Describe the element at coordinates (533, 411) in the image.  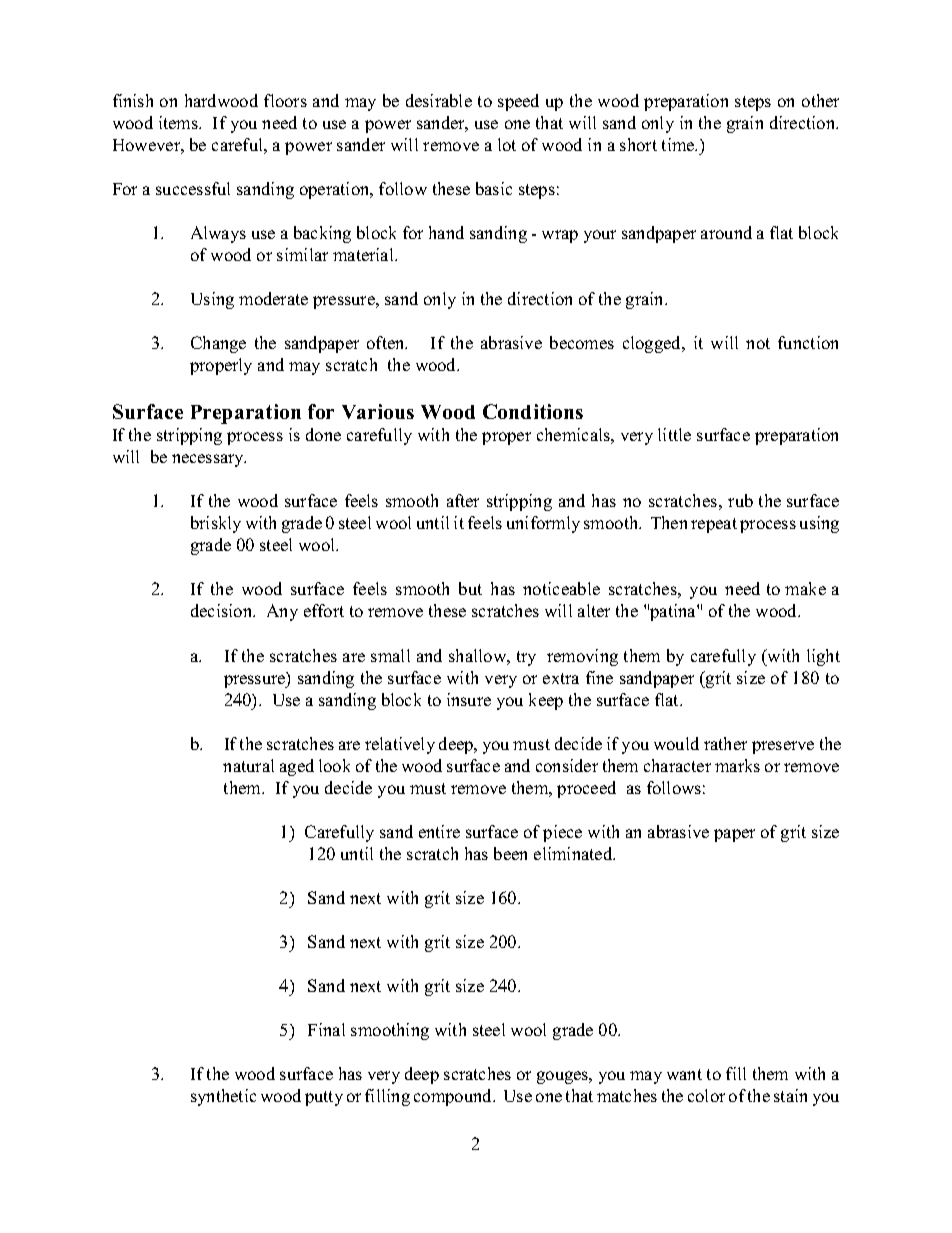
I see `Conditions` at that location.
